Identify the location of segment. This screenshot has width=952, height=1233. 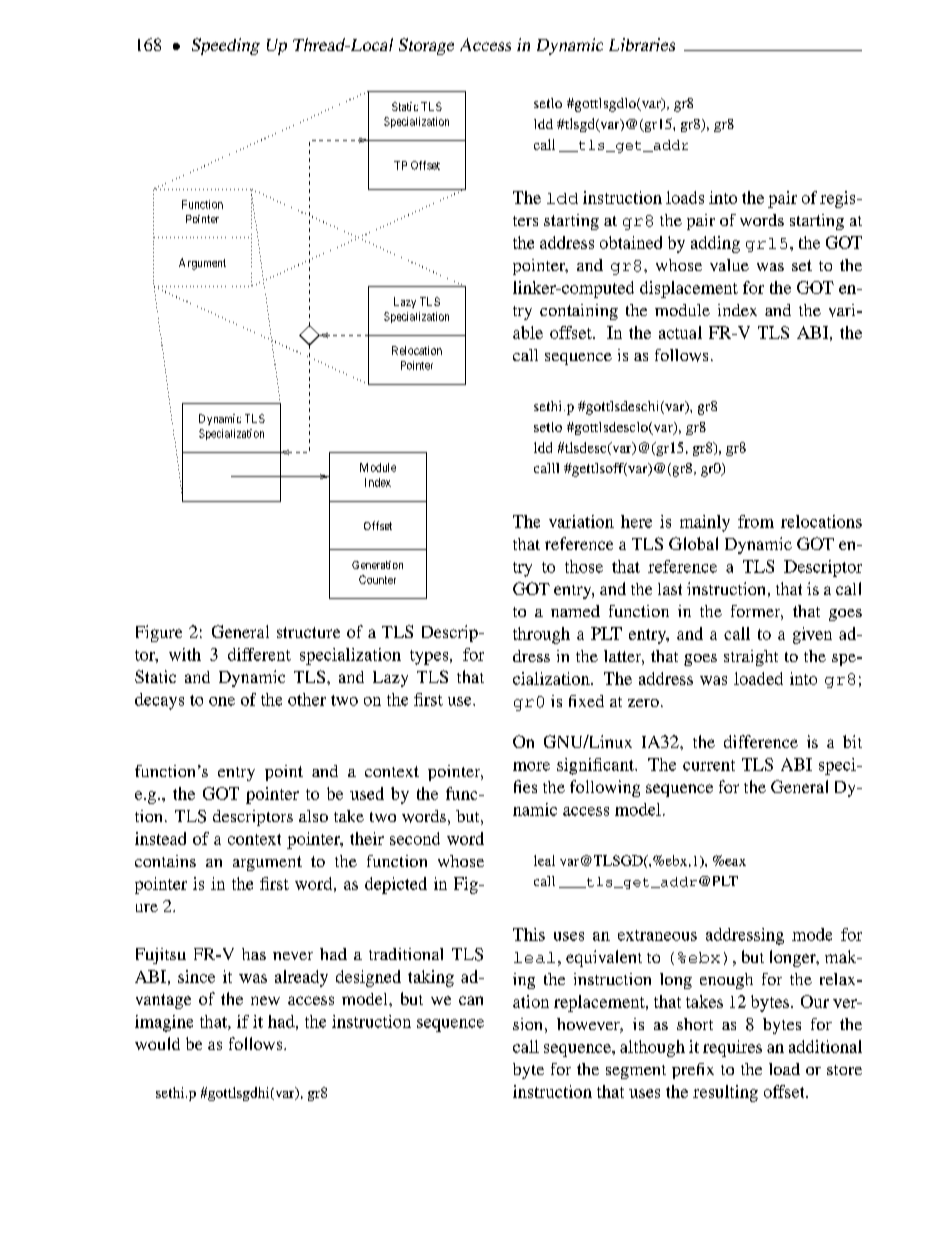
(636, 1072).
